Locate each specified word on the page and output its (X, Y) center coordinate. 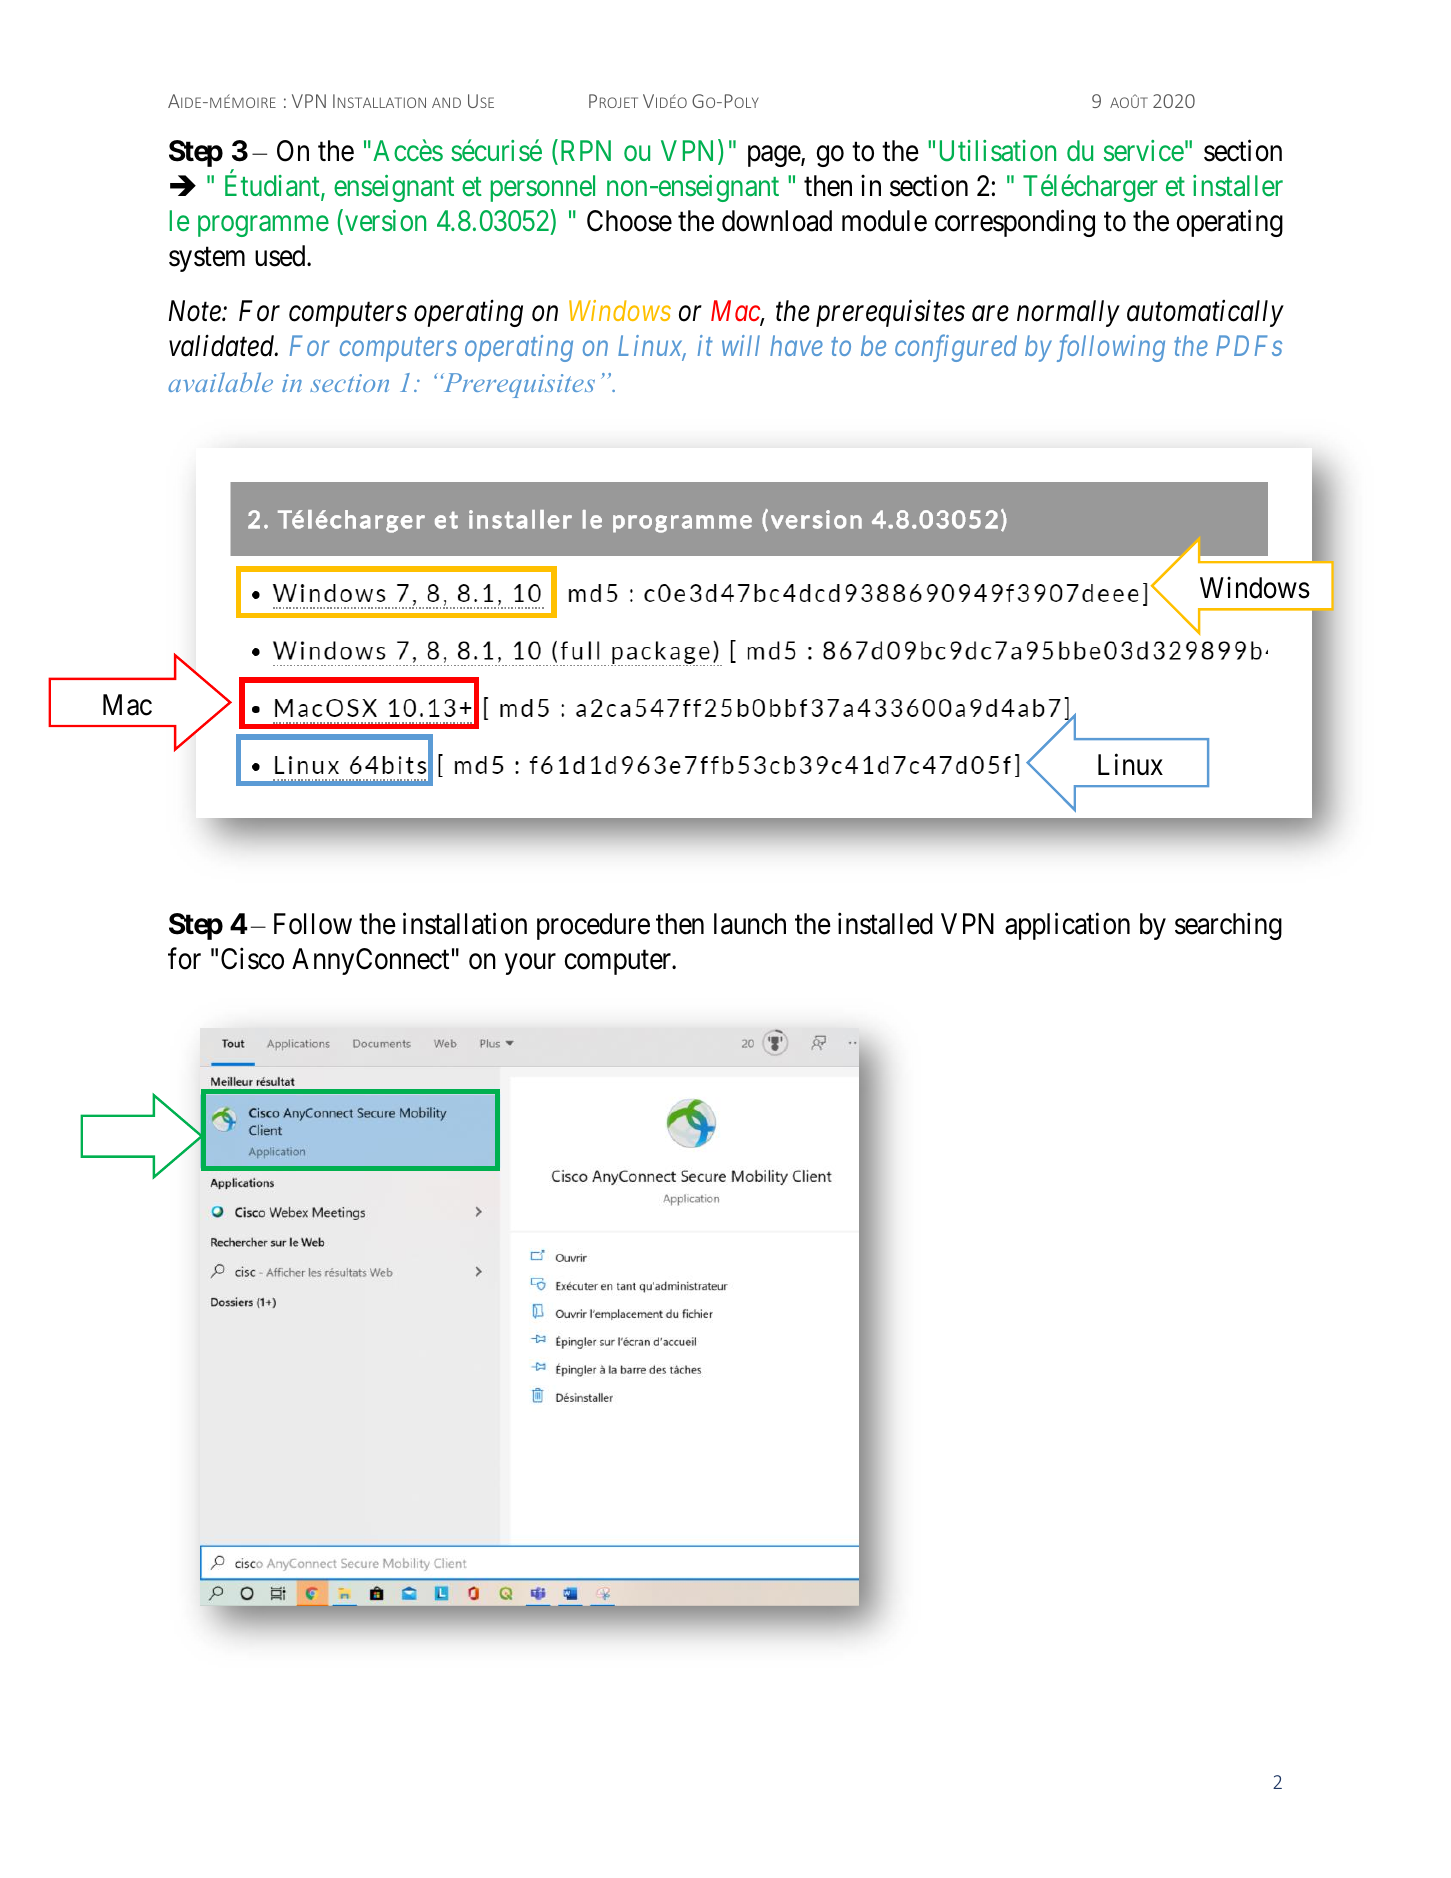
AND (446, 102)
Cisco (252, 959)
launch (750, 924)
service (1144, 151)
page (775, 156)
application (1067, 926)
